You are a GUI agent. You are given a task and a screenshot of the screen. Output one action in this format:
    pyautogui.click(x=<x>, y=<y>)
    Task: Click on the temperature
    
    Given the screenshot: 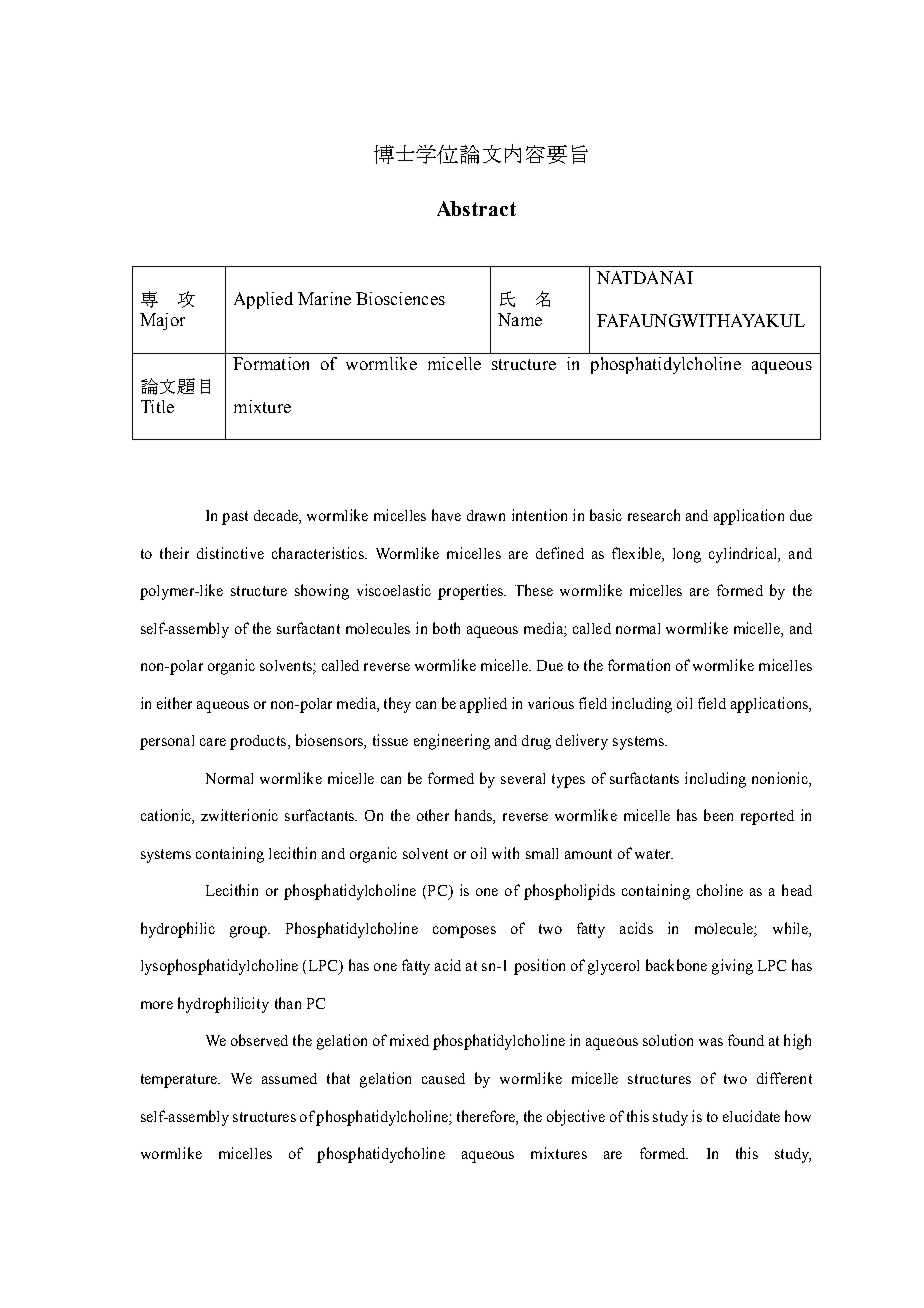 What is the action you would take?
    pyautogui.click(x=180, y=1081)
